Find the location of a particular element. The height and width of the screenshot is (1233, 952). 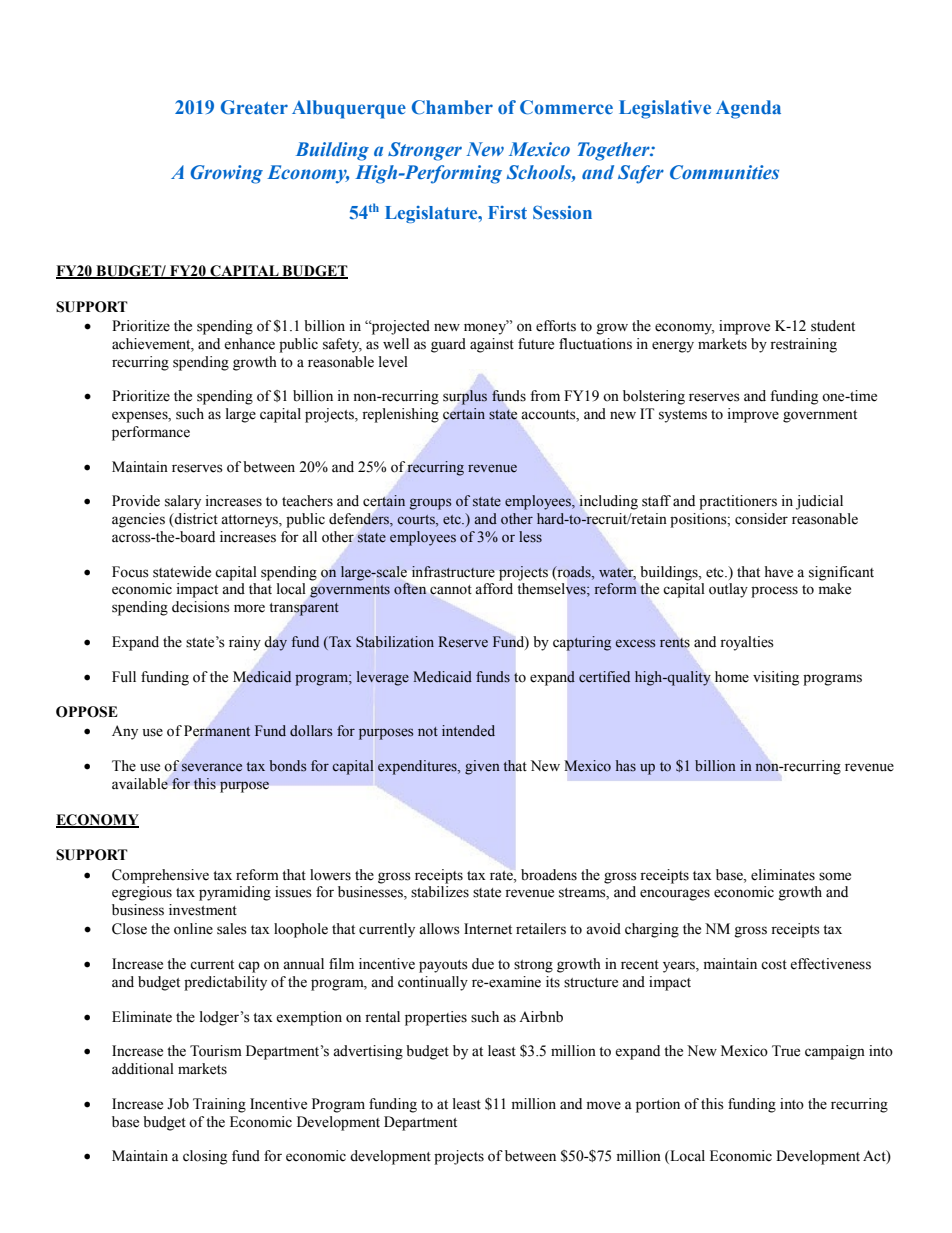

encourages is located at coordinates (675, 895).
